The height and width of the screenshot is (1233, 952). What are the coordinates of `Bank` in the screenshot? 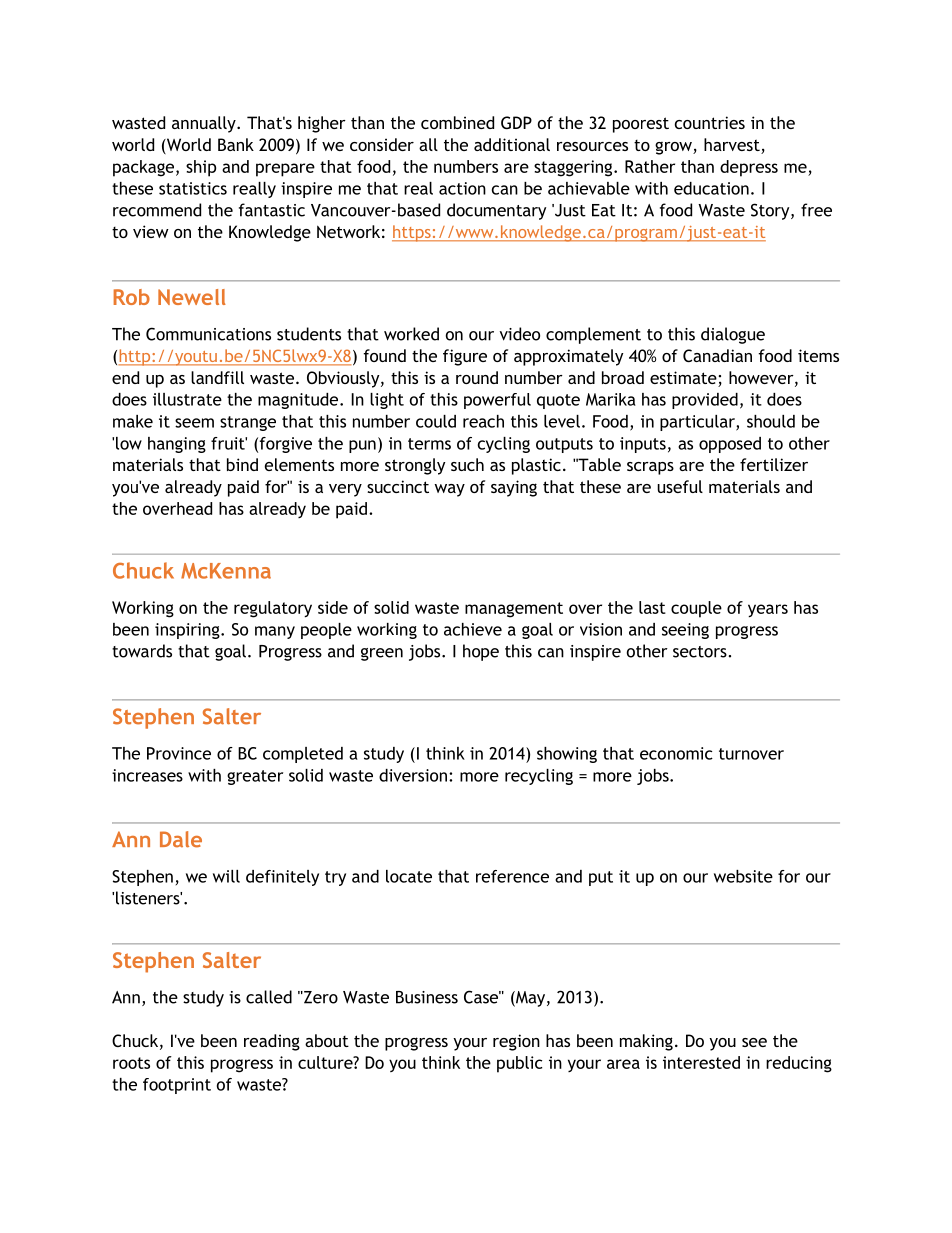 It's located at (236, 144).
